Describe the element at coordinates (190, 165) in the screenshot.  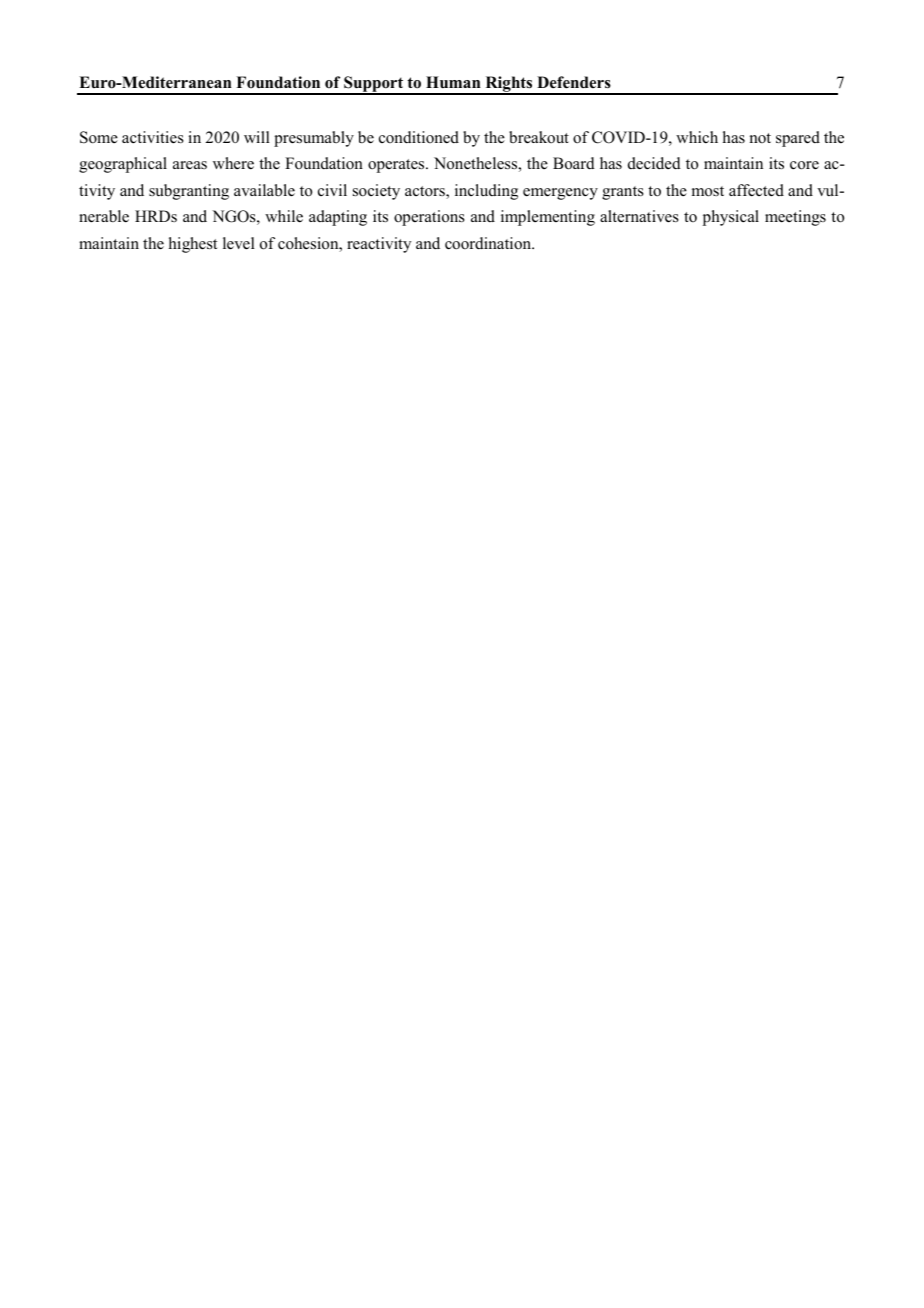
I see `areas` at that location.
